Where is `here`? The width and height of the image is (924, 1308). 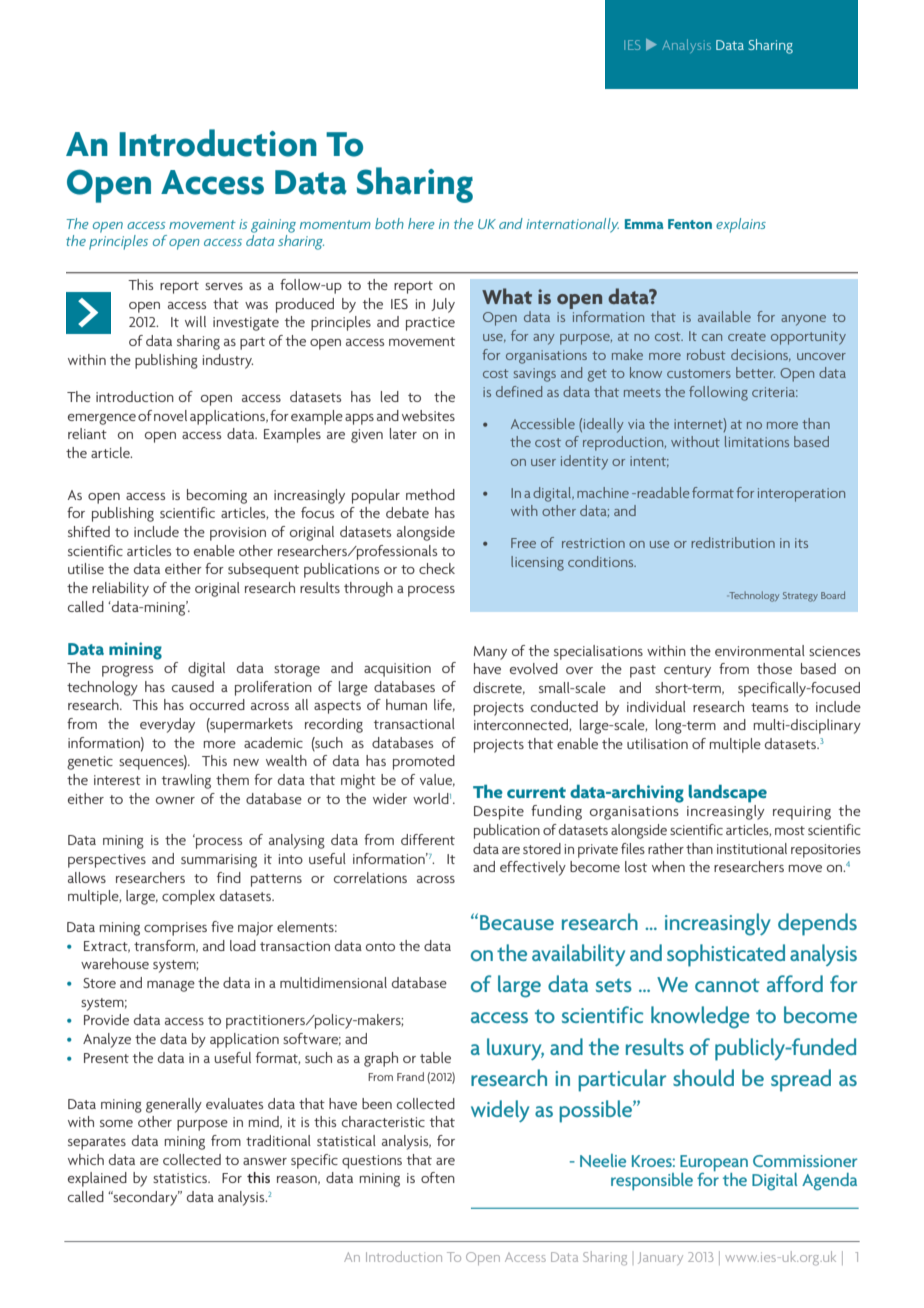
here is located at coordinates (421, 223).
